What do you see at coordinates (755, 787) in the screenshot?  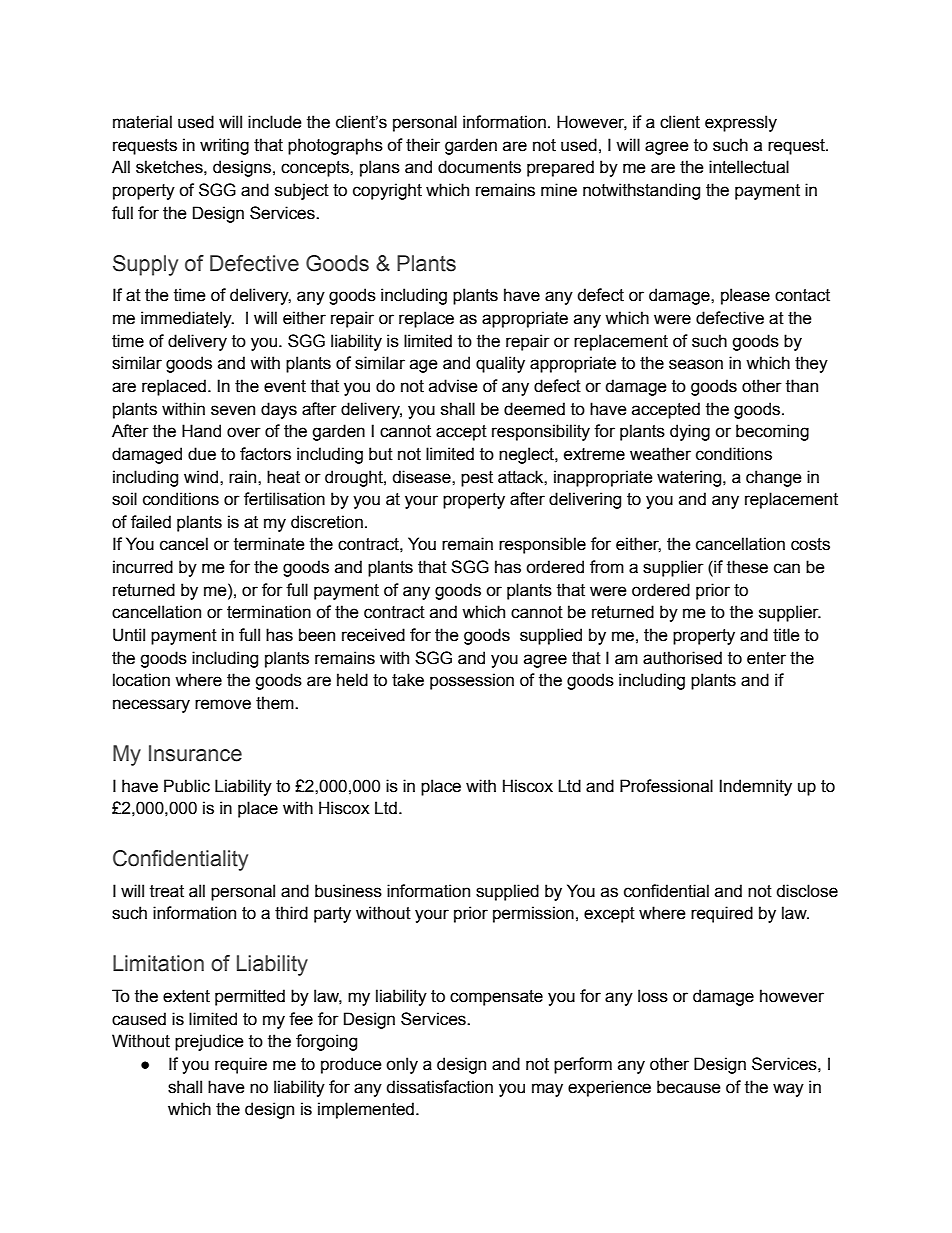 I see `Indemnity` at bounding box center [755, 787].
